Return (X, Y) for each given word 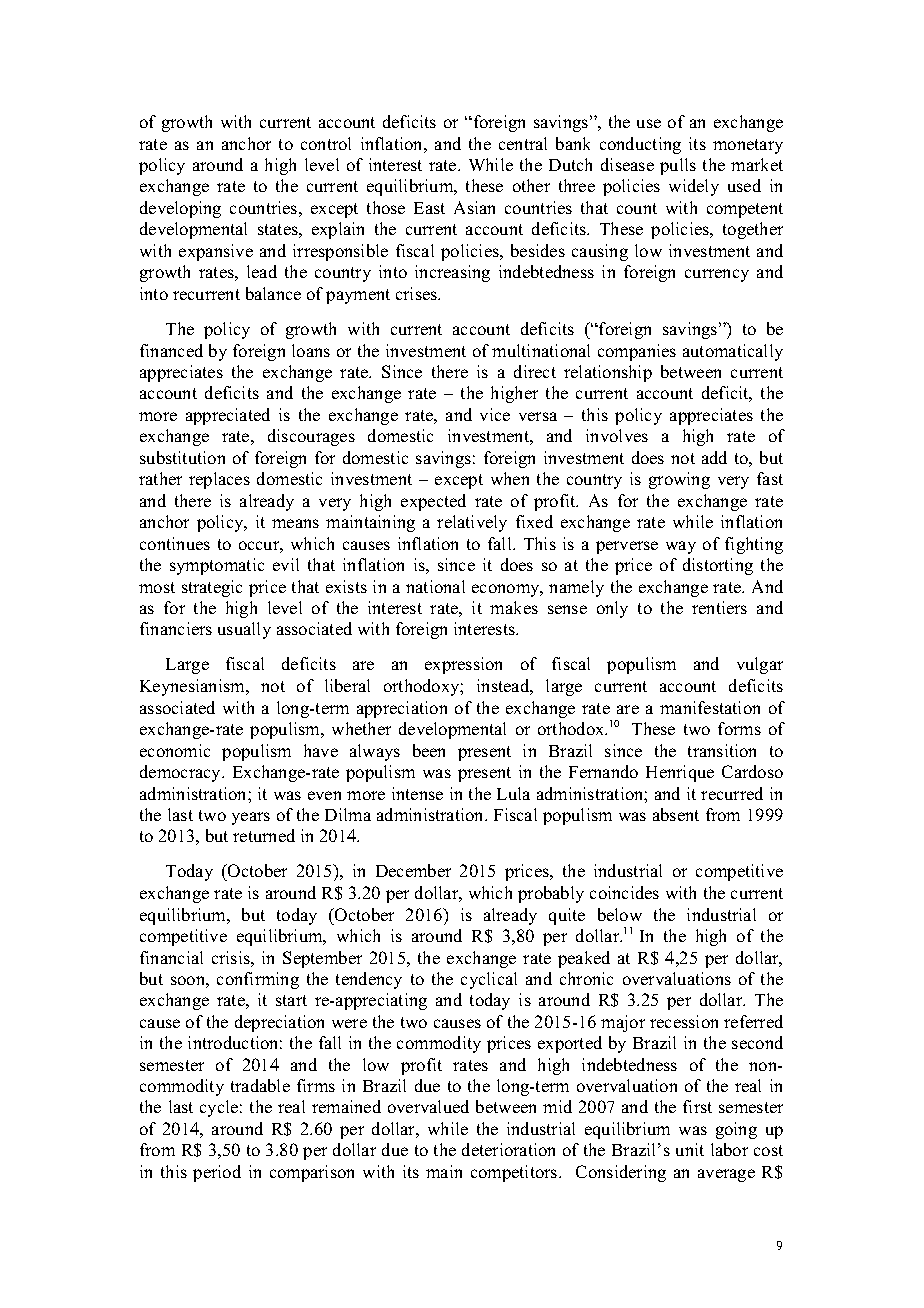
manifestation (710, 707)
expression (463, 665)
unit (690, 1149)
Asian (474, 207)
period (217, 1173)
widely (694, 187)
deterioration (508, 1149)
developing (180, 209)
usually (244, 630)
